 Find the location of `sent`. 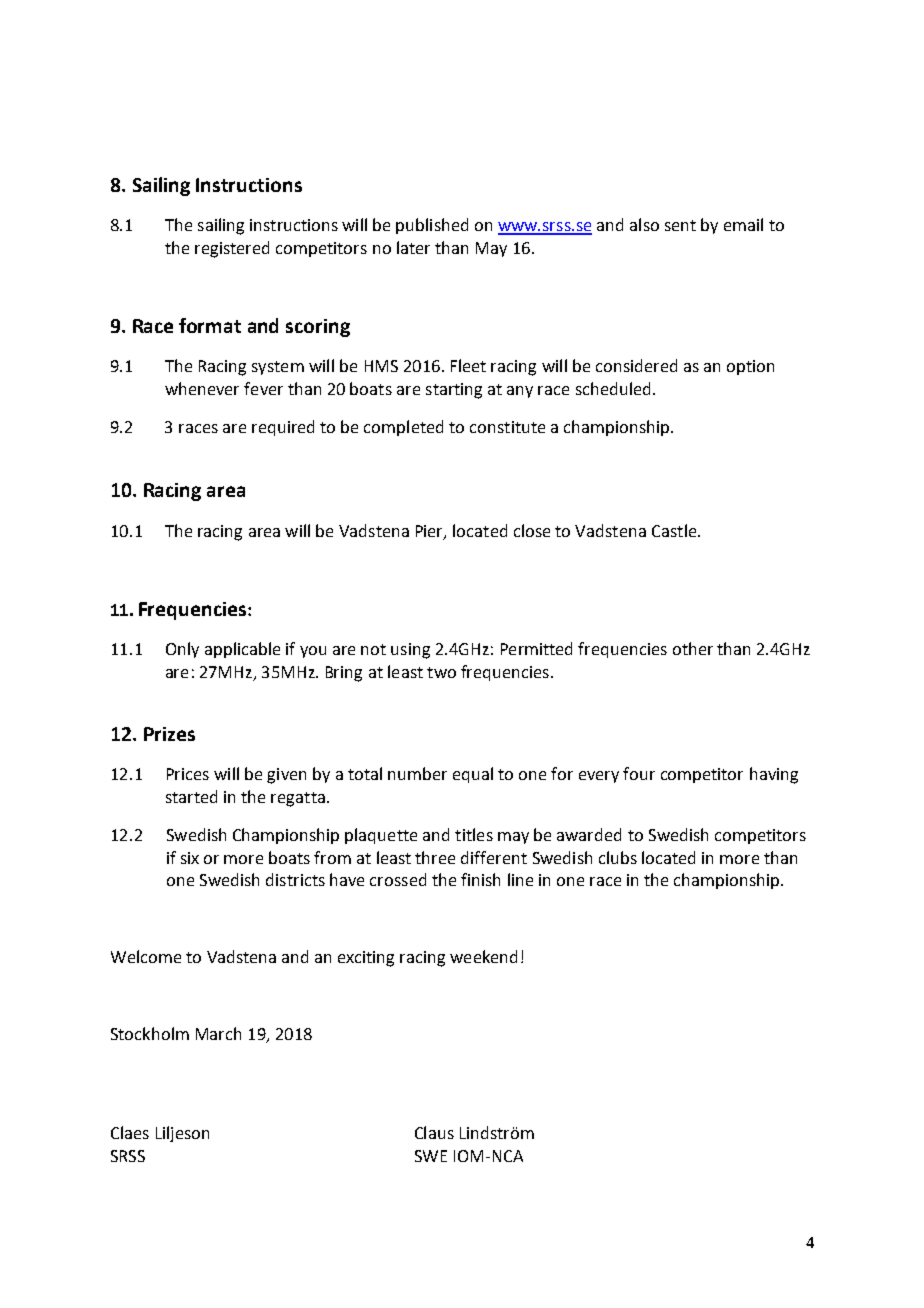

sent is located at coordinates (680, 225).
